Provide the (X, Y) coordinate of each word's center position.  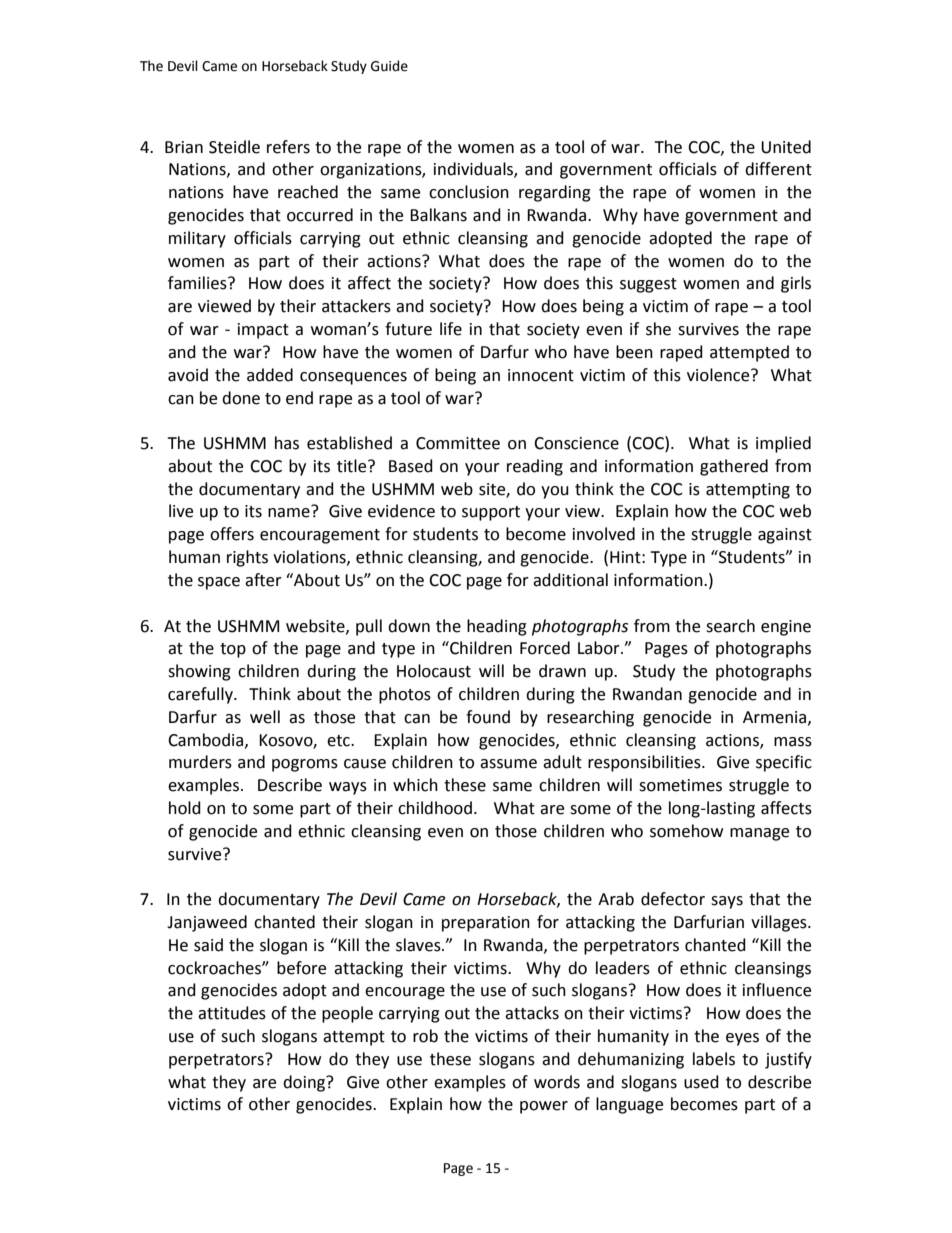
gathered (734, 467)
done (241, 398)
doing (305, 1083)
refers (288, 147)
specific (784, 763)
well (265, 717)
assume (508, 764)
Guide (389, 66)
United (786, 147)
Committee (458, 443)
